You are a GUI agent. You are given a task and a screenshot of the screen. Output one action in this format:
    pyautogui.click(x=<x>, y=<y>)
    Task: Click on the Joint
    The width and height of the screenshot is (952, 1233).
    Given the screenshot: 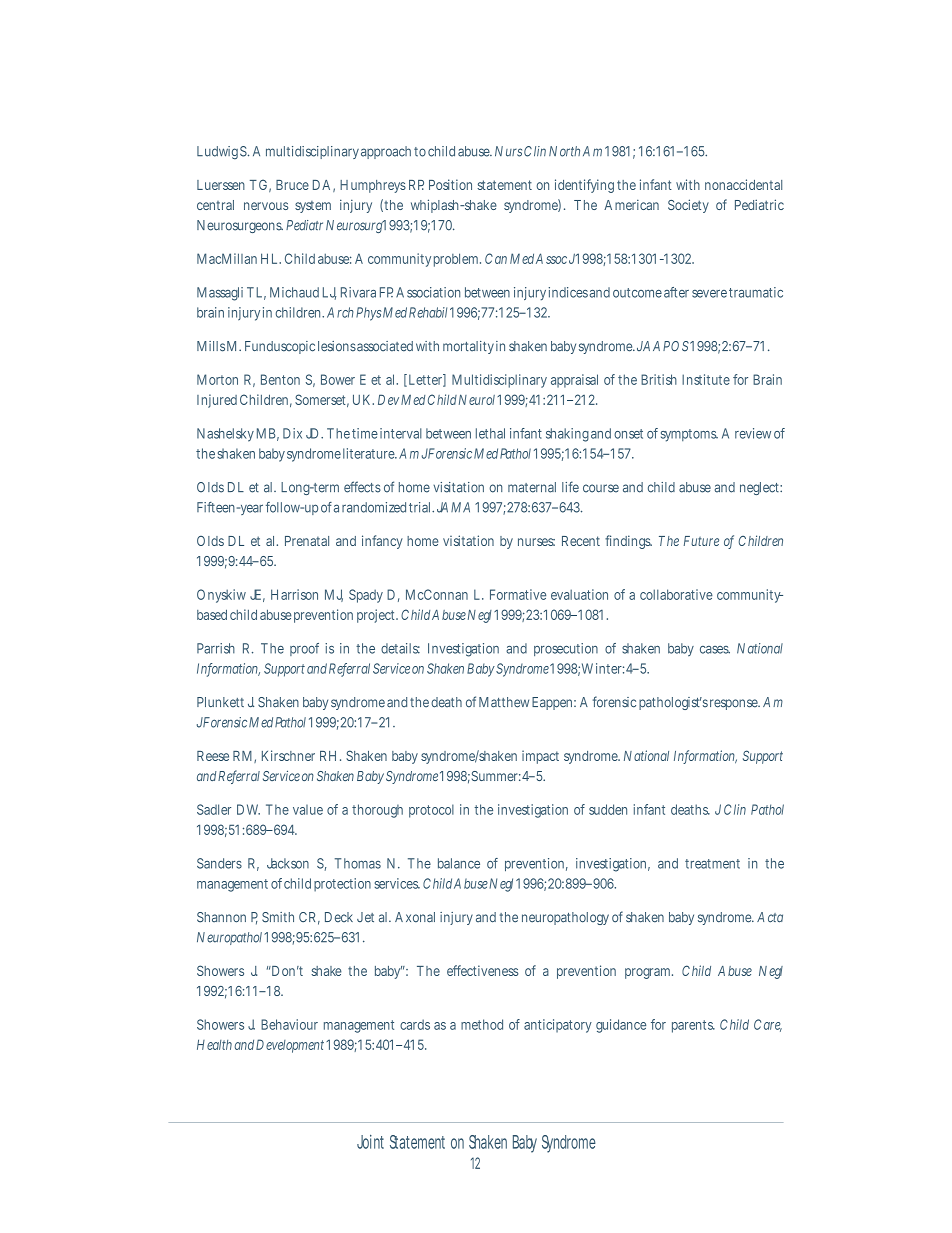 What is the action you would take?
    pyautogui.click(x=370, y=1142)
